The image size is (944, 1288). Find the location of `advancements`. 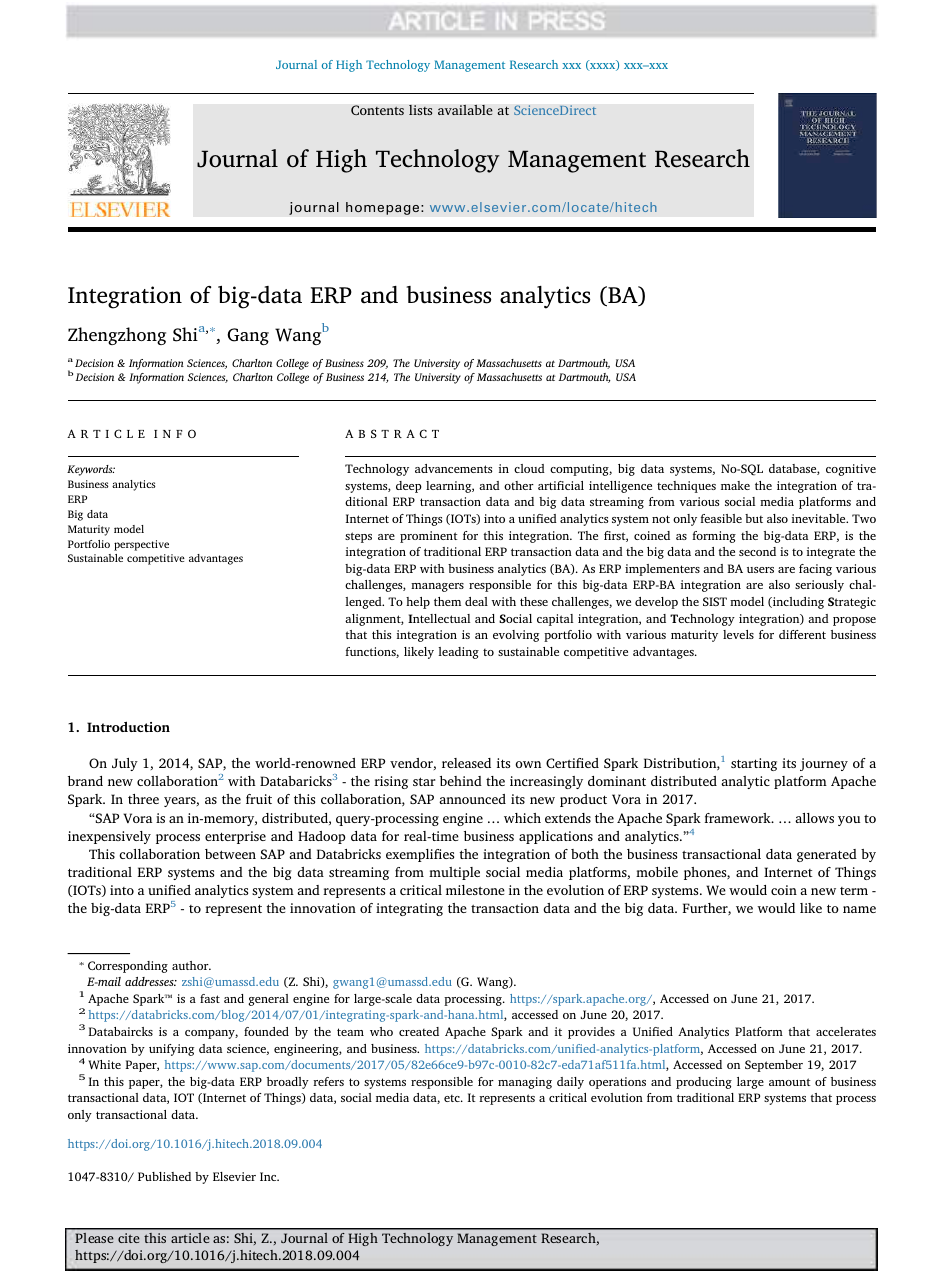

advancements is located at coordinates (454, 468).
